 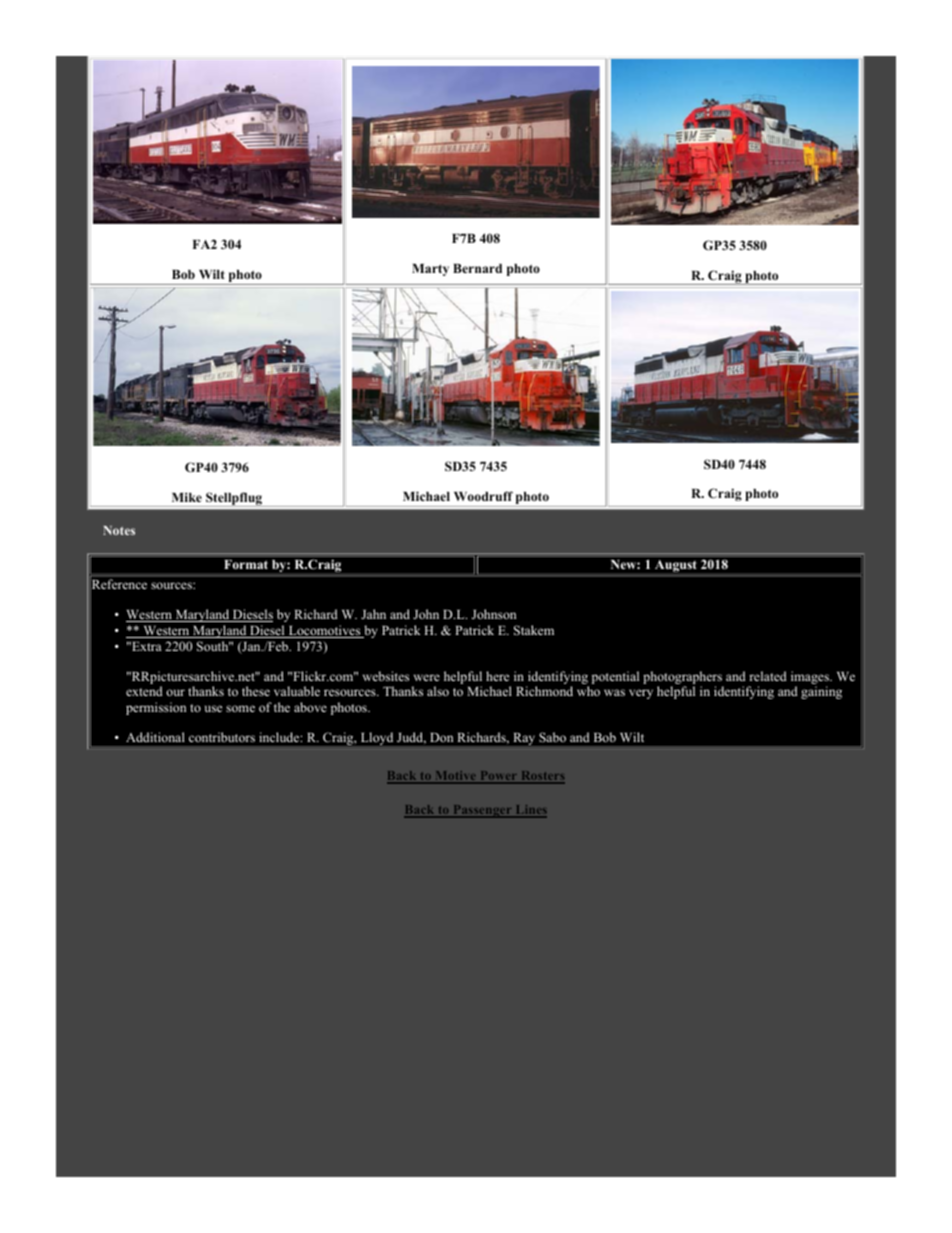 What do you see at coordinates (222, 737) in the document?
I see `contributors` at bounding box center [222, 737].
